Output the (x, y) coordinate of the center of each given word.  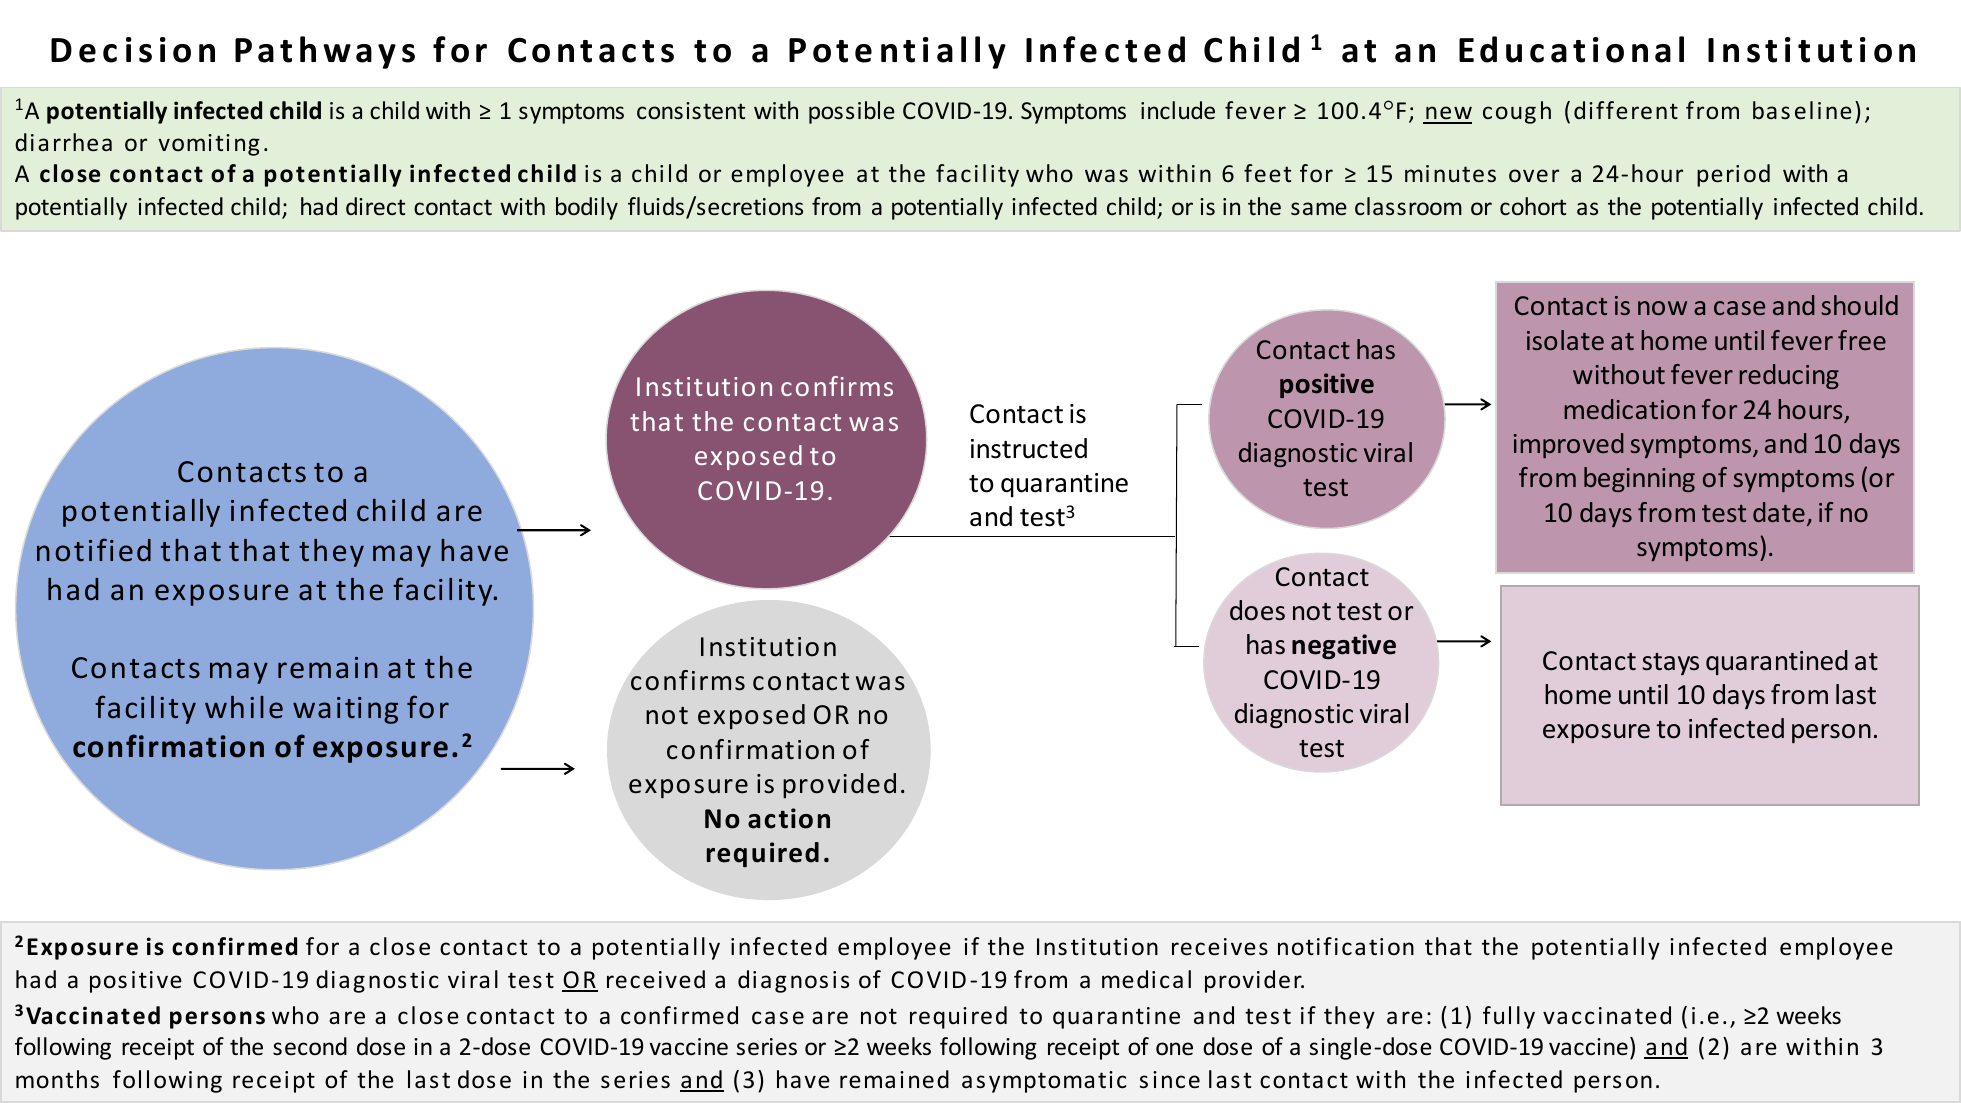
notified (94, 550)
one (1174, 1049)
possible (852, 112)
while (244, 707)
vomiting (209, 145)
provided (839, 785)
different (1626, 110)
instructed (1029, 448)
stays (1670, 664)
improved (1568, 445)
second (310, 1046)
